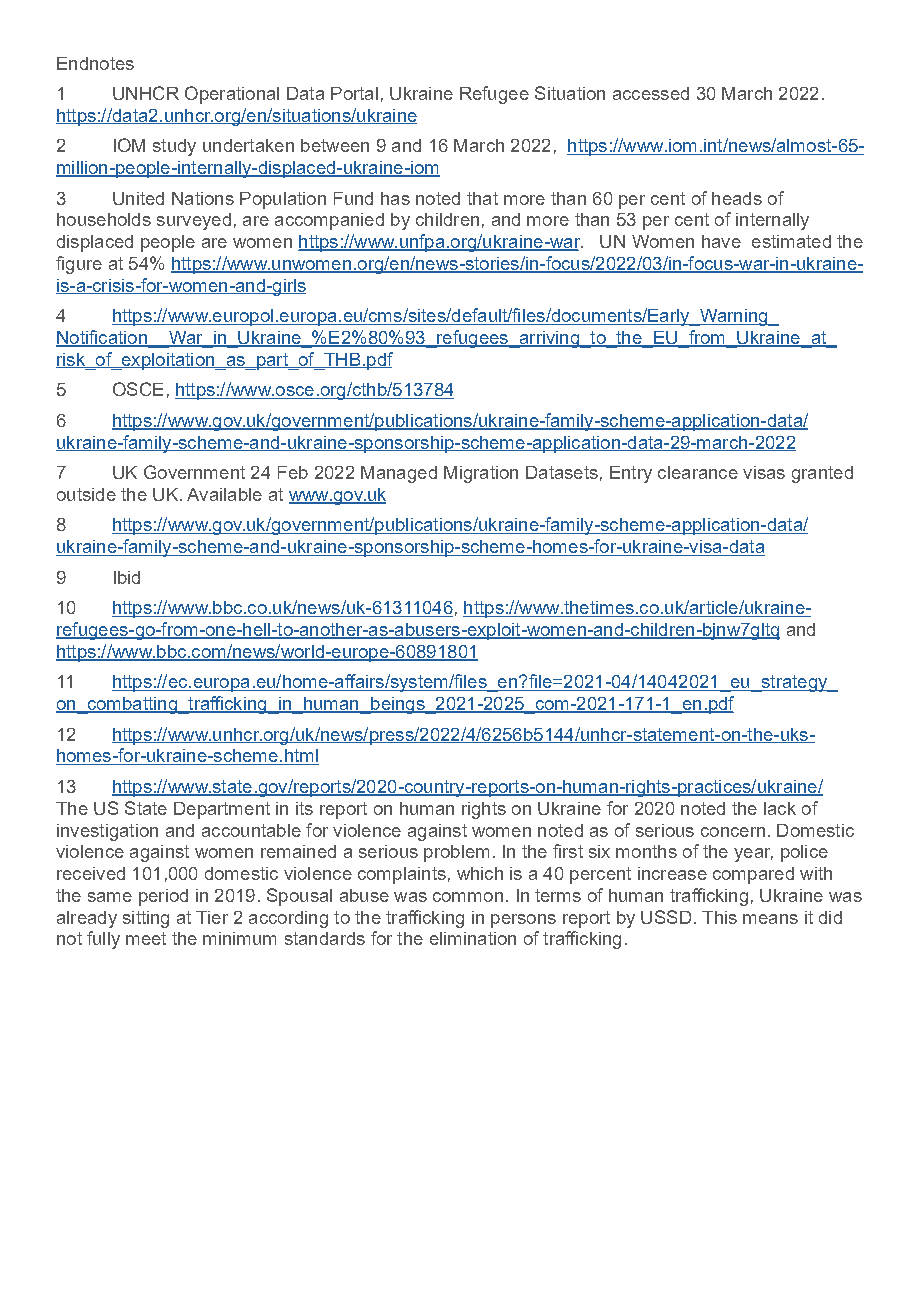 Image resolution: width=924 pixels, height=1308 pixels. Describe the element at coordinates (481, 474) in the screenshot. I see `Migration` at that location.
